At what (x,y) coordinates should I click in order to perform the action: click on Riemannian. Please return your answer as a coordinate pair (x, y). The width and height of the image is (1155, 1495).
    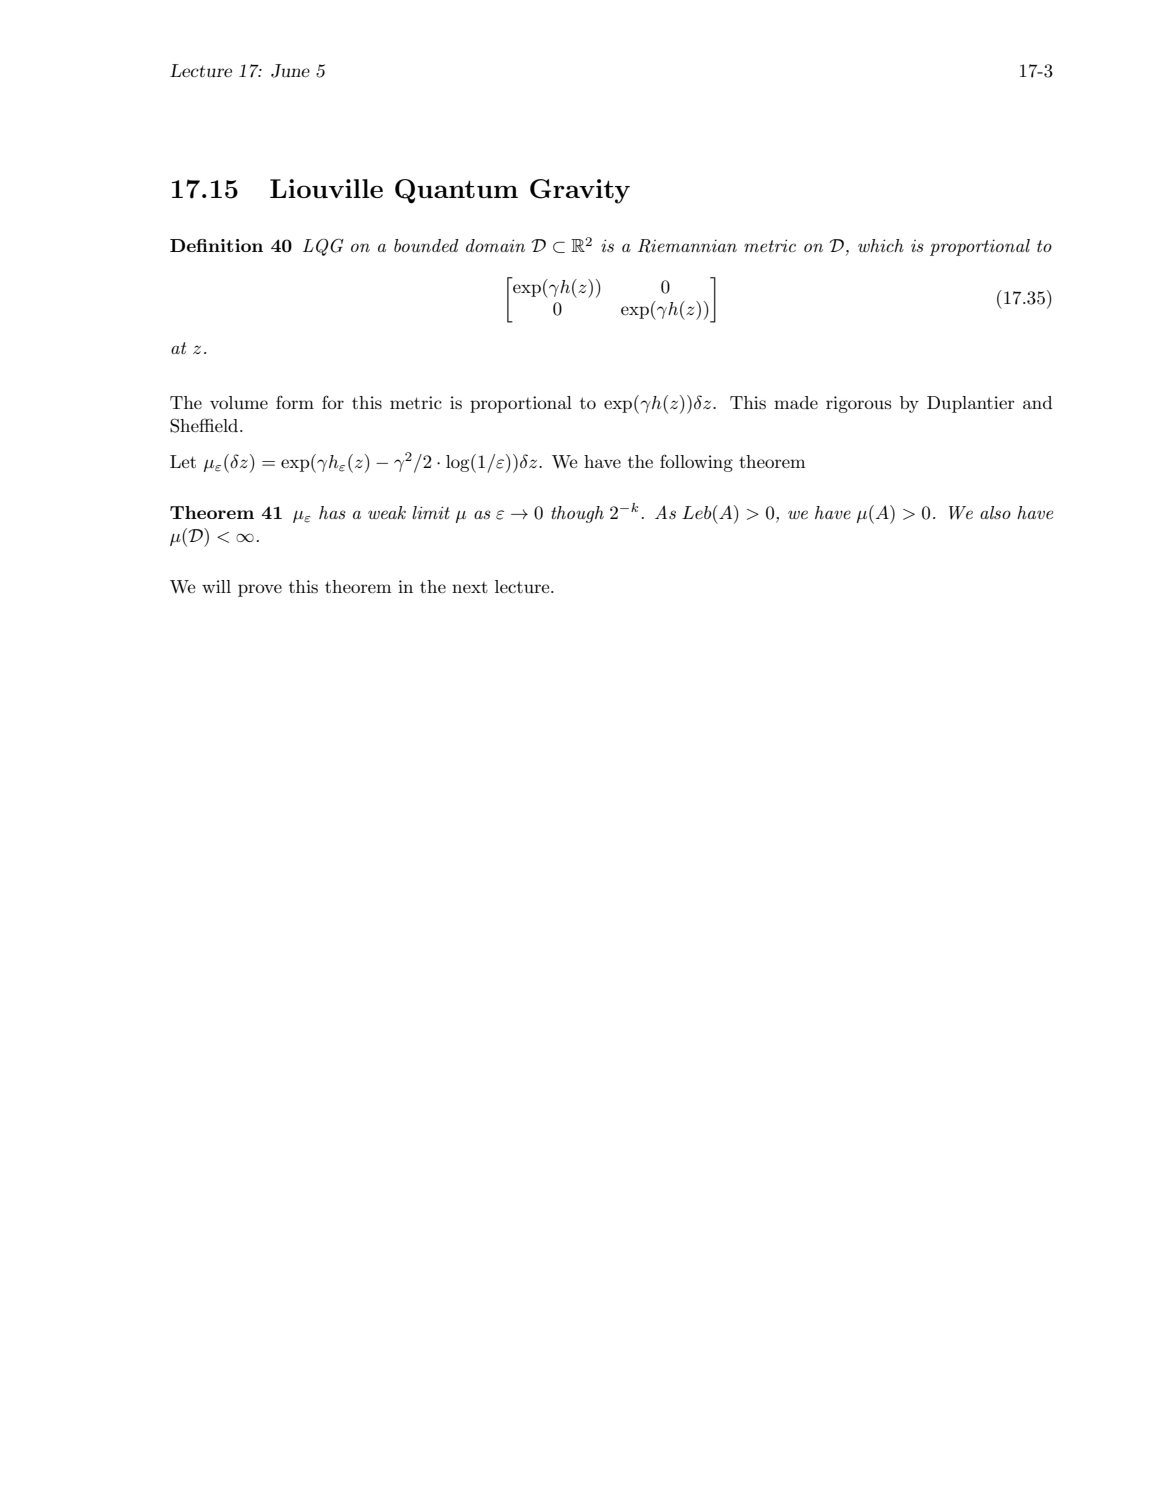
    Looking at the image, I should click on (687, 246).
